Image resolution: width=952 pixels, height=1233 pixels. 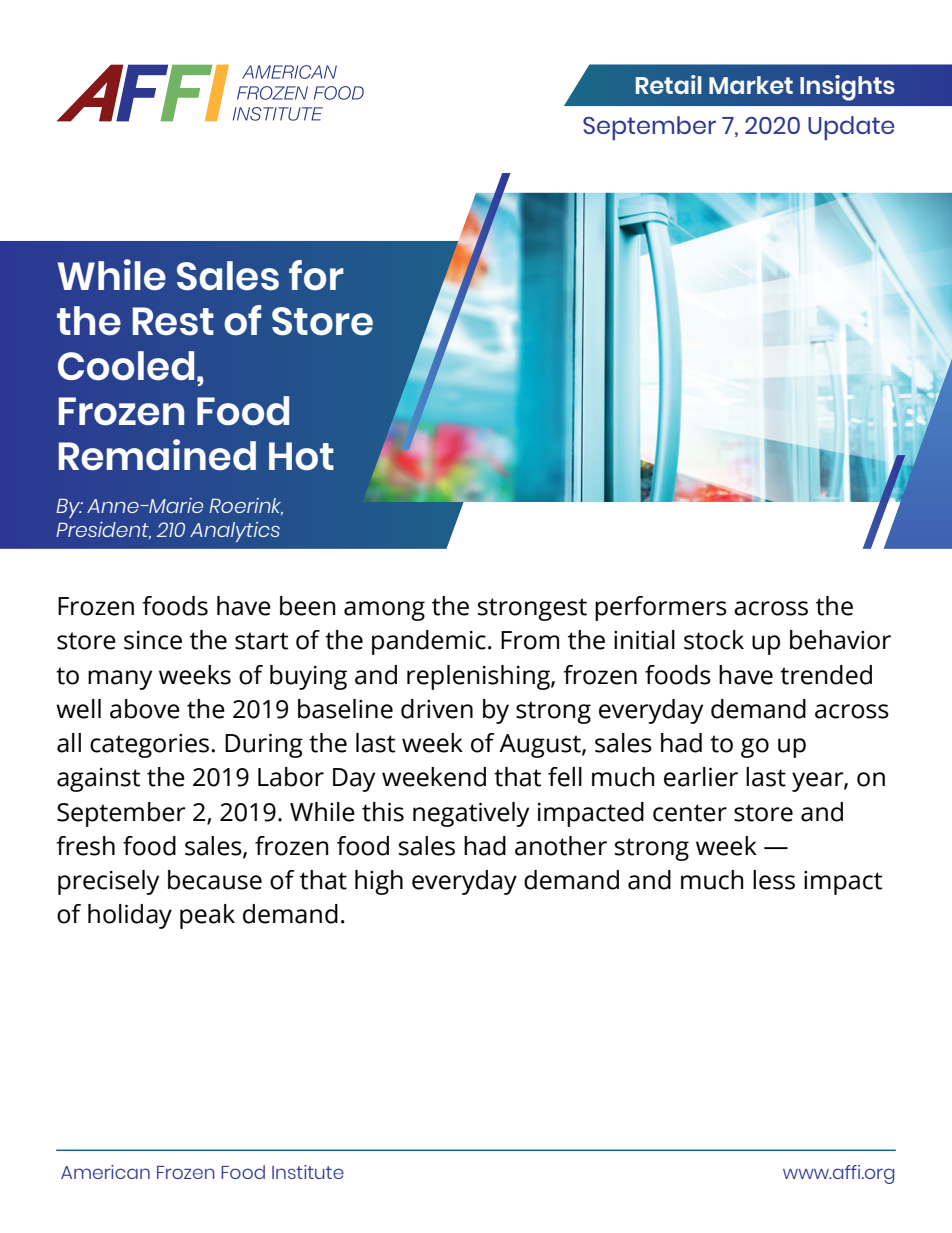 I want to click on Cooled, so click(x=126, y=366).
